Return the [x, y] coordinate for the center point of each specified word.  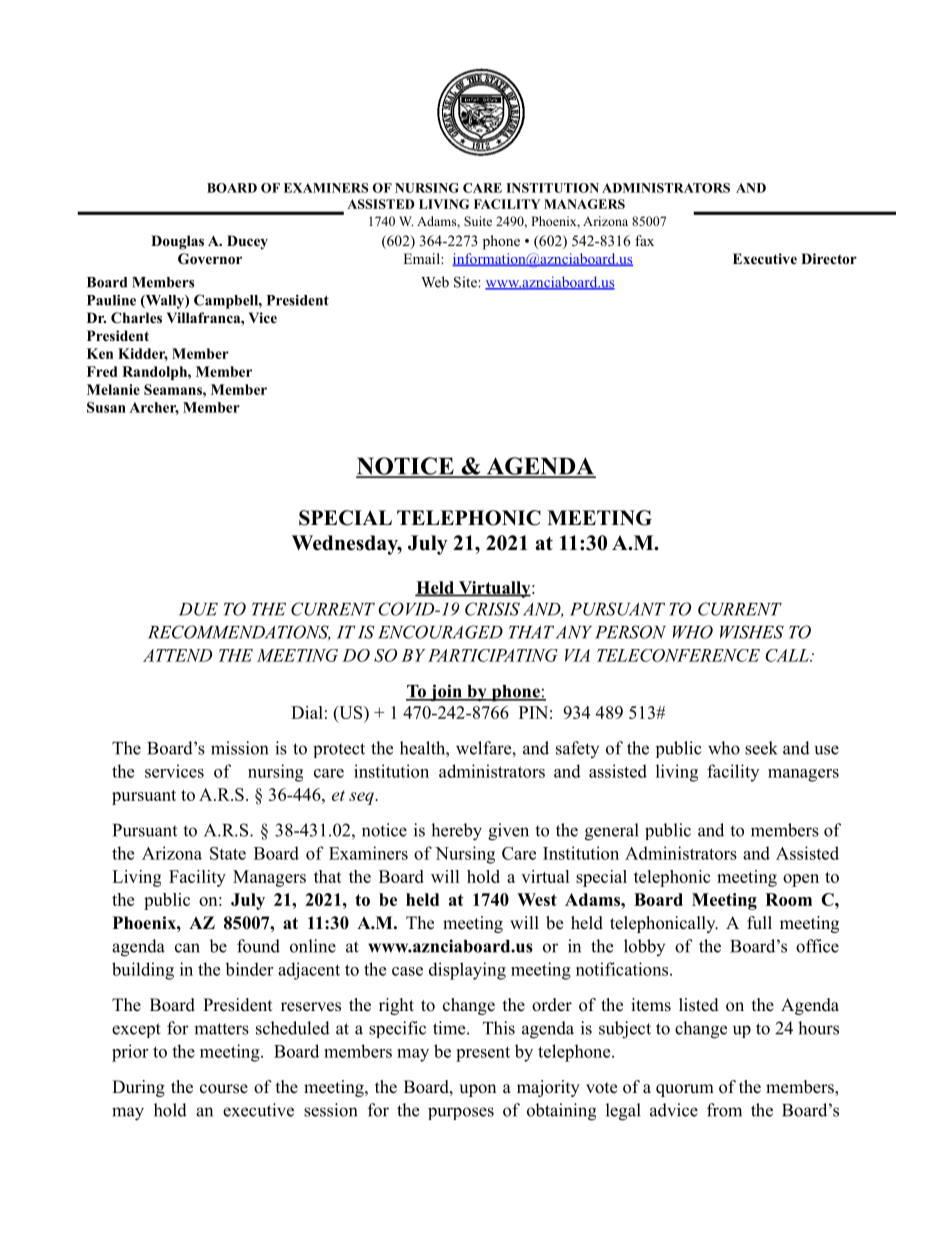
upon [477, 1090]
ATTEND [177, 655]
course [224, 1089]
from [724, 1110]
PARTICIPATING [493, 655]
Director [829, 258]
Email [422, 258]
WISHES [752, 632]
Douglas [177, 242]
